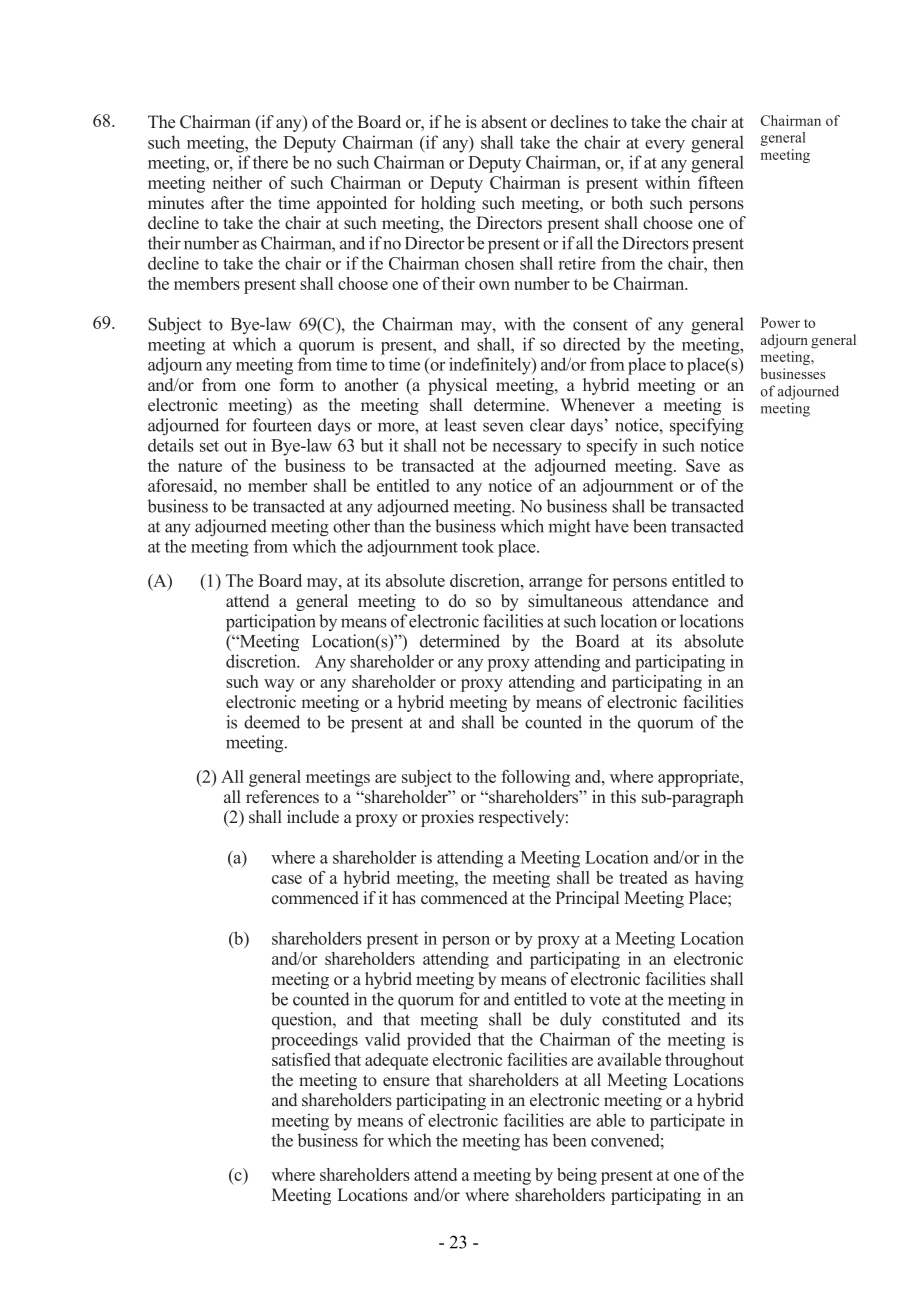 This screenshot has height=1308, width=924. I want to click on participate, so click(687, 1122).
